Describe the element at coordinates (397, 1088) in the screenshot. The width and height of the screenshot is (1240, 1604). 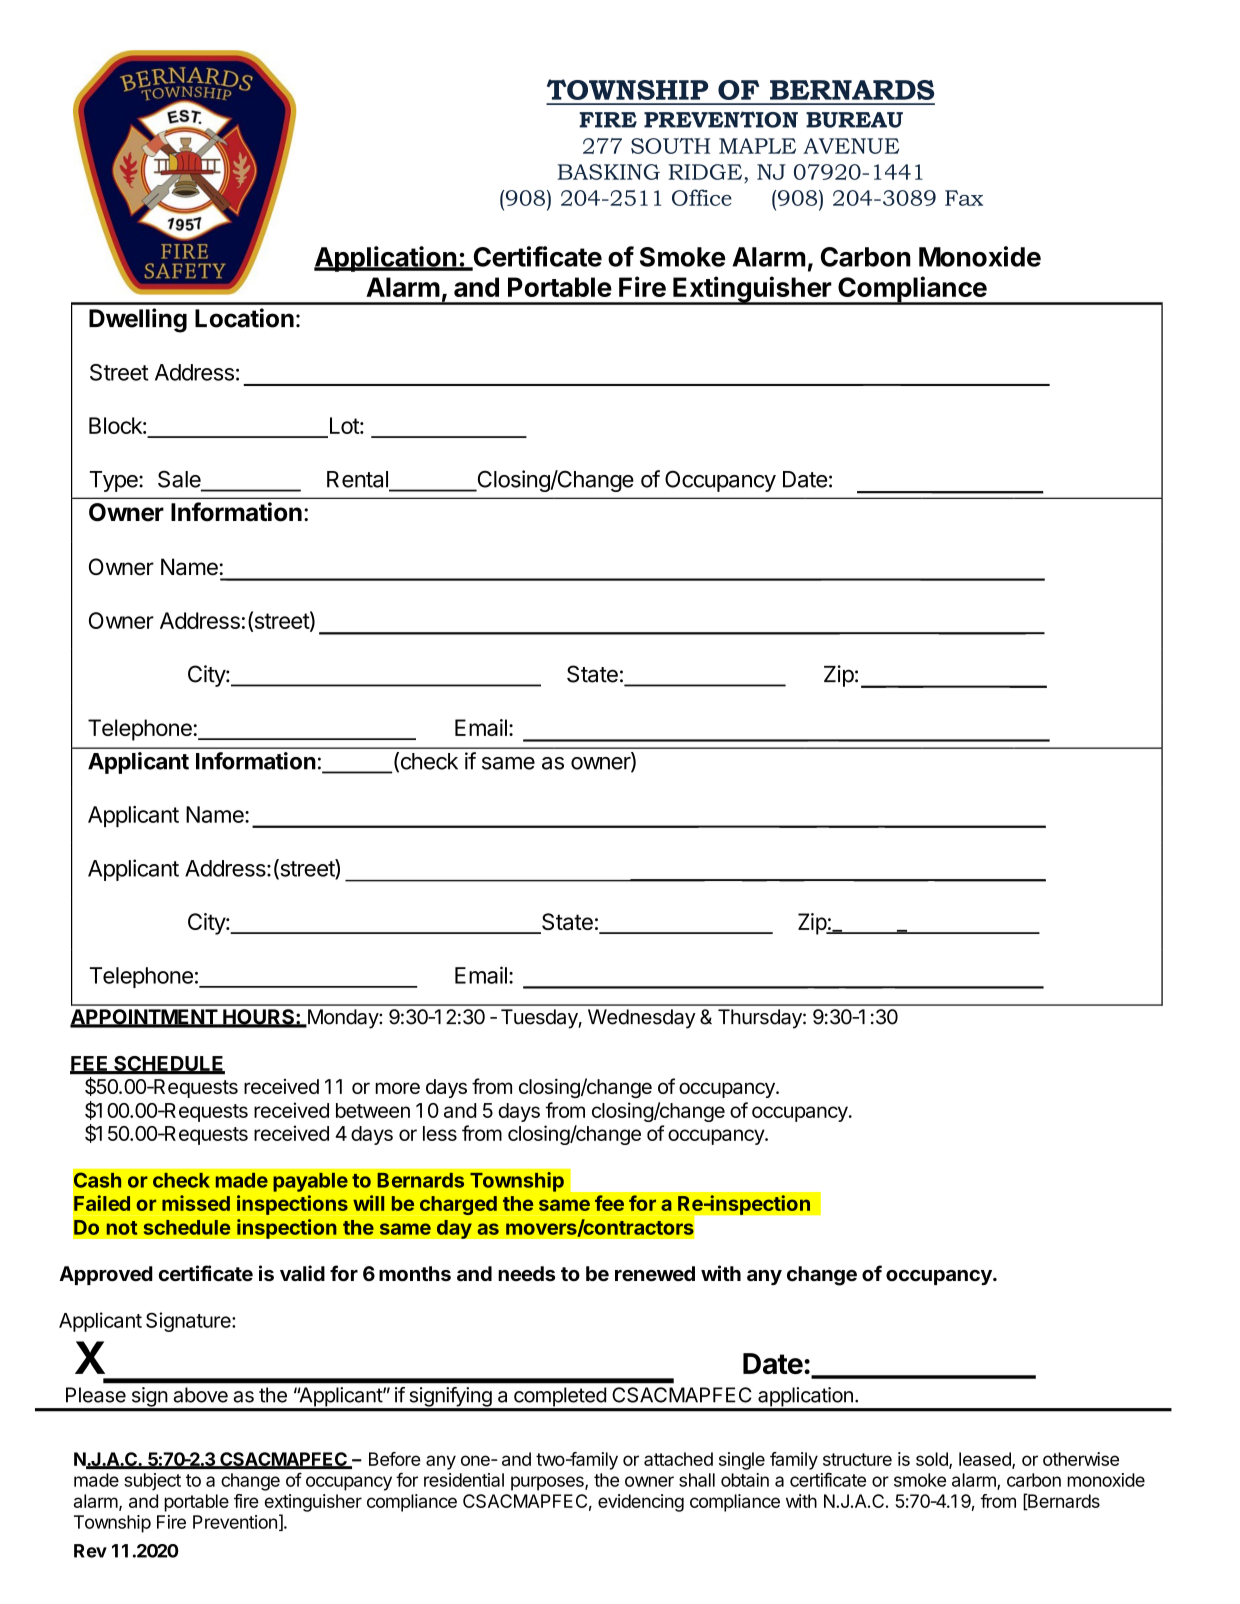
I see `more` at that location.
